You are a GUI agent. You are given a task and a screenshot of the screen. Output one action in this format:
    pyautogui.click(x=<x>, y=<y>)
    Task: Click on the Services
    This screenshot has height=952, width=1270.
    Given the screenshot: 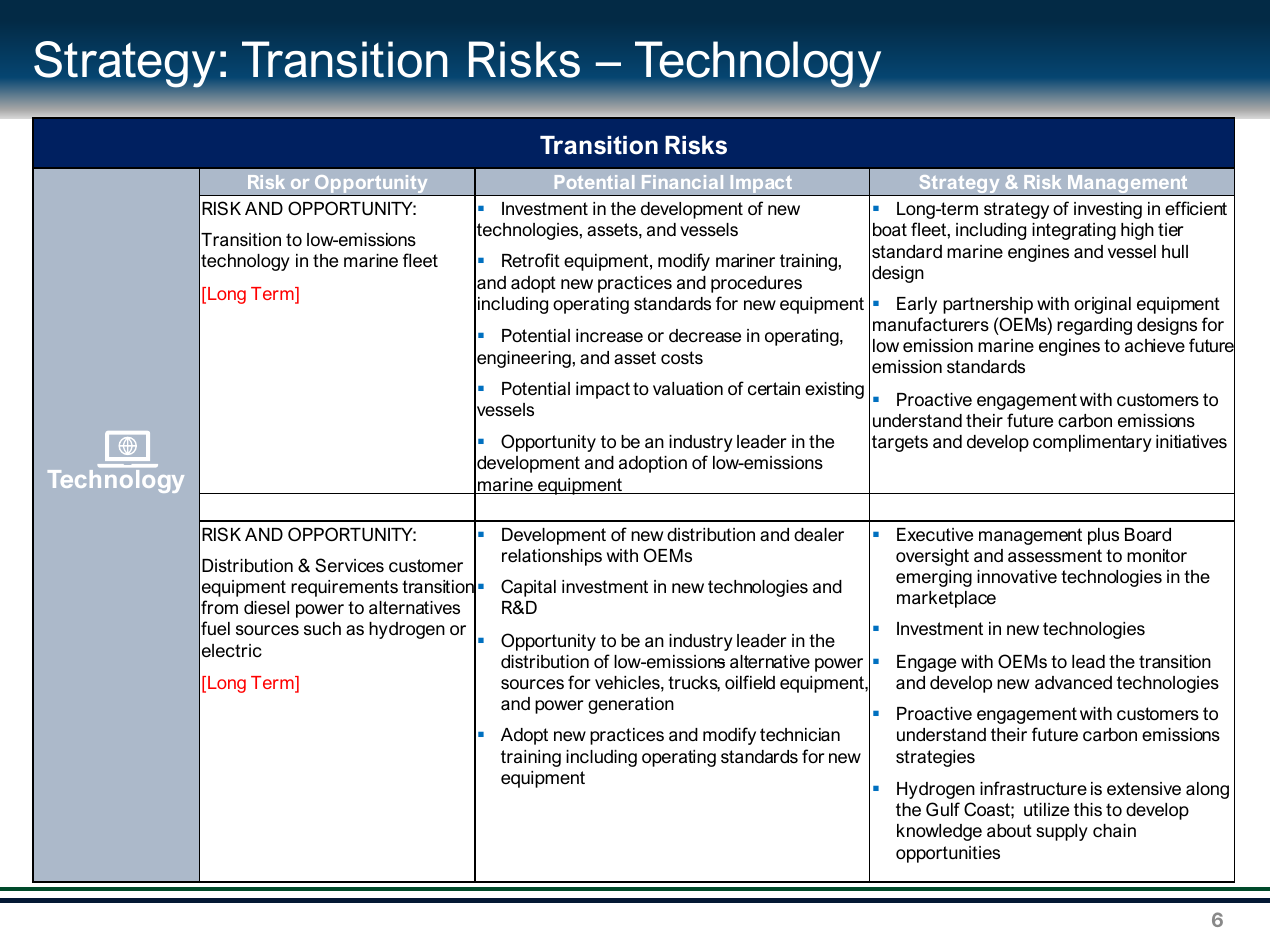 What is the action you would take?
    pyautogui.click(x=349, y=565)
